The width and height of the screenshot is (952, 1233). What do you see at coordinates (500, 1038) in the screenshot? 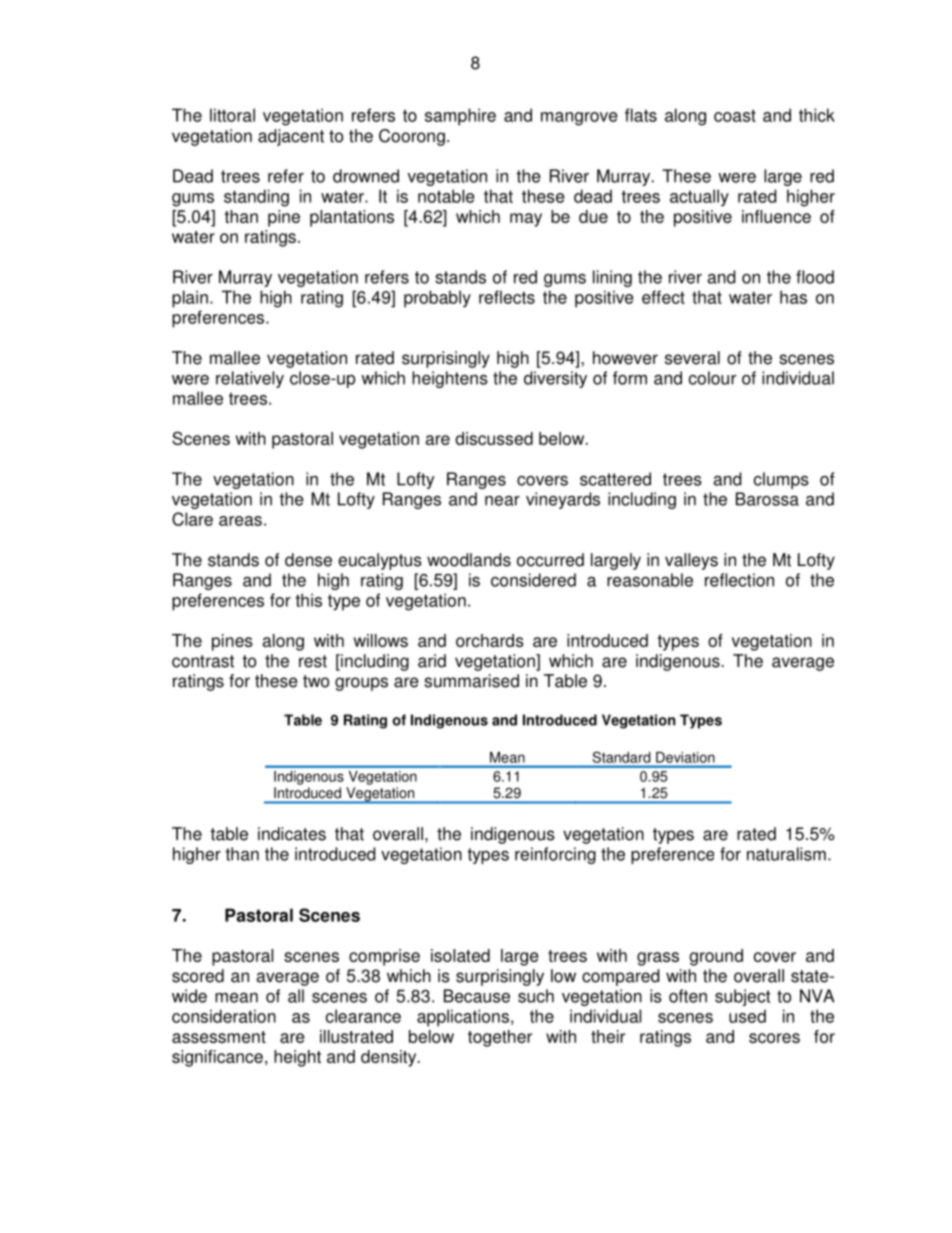
I see `together` at bounding box center [500, 1038].
